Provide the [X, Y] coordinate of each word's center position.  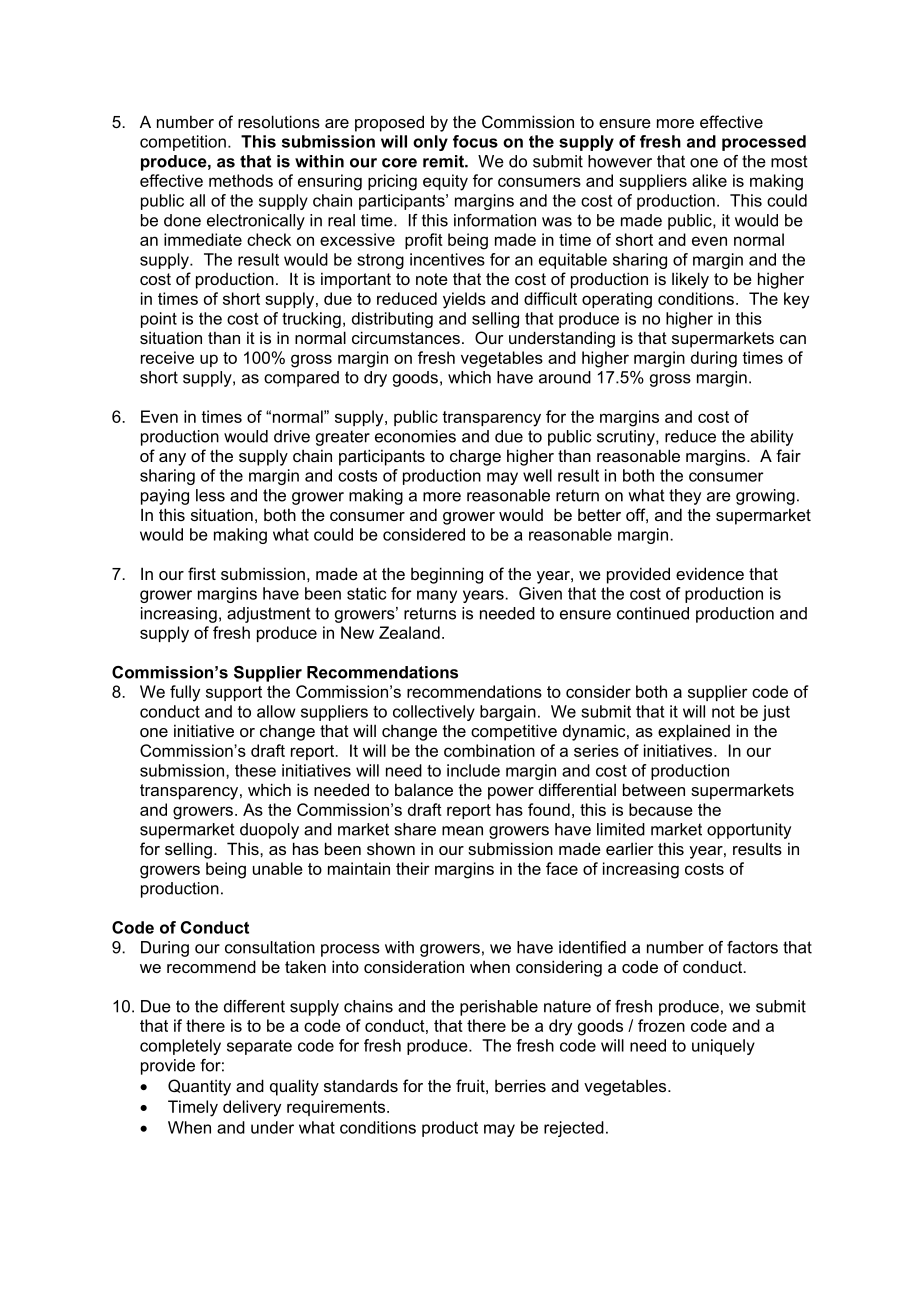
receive [167, 357]
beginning [447, 575]
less [210, 495]
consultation [270, 947]
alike [709, 180]
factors [752, 947]
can [793, 339]
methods [241, 180]
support [234, 693]
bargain [508, 713]
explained [694, 732]
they [685, 497]
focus [475, 141]
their [413, 868]
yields [464, 300]
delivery [252, 1108]
